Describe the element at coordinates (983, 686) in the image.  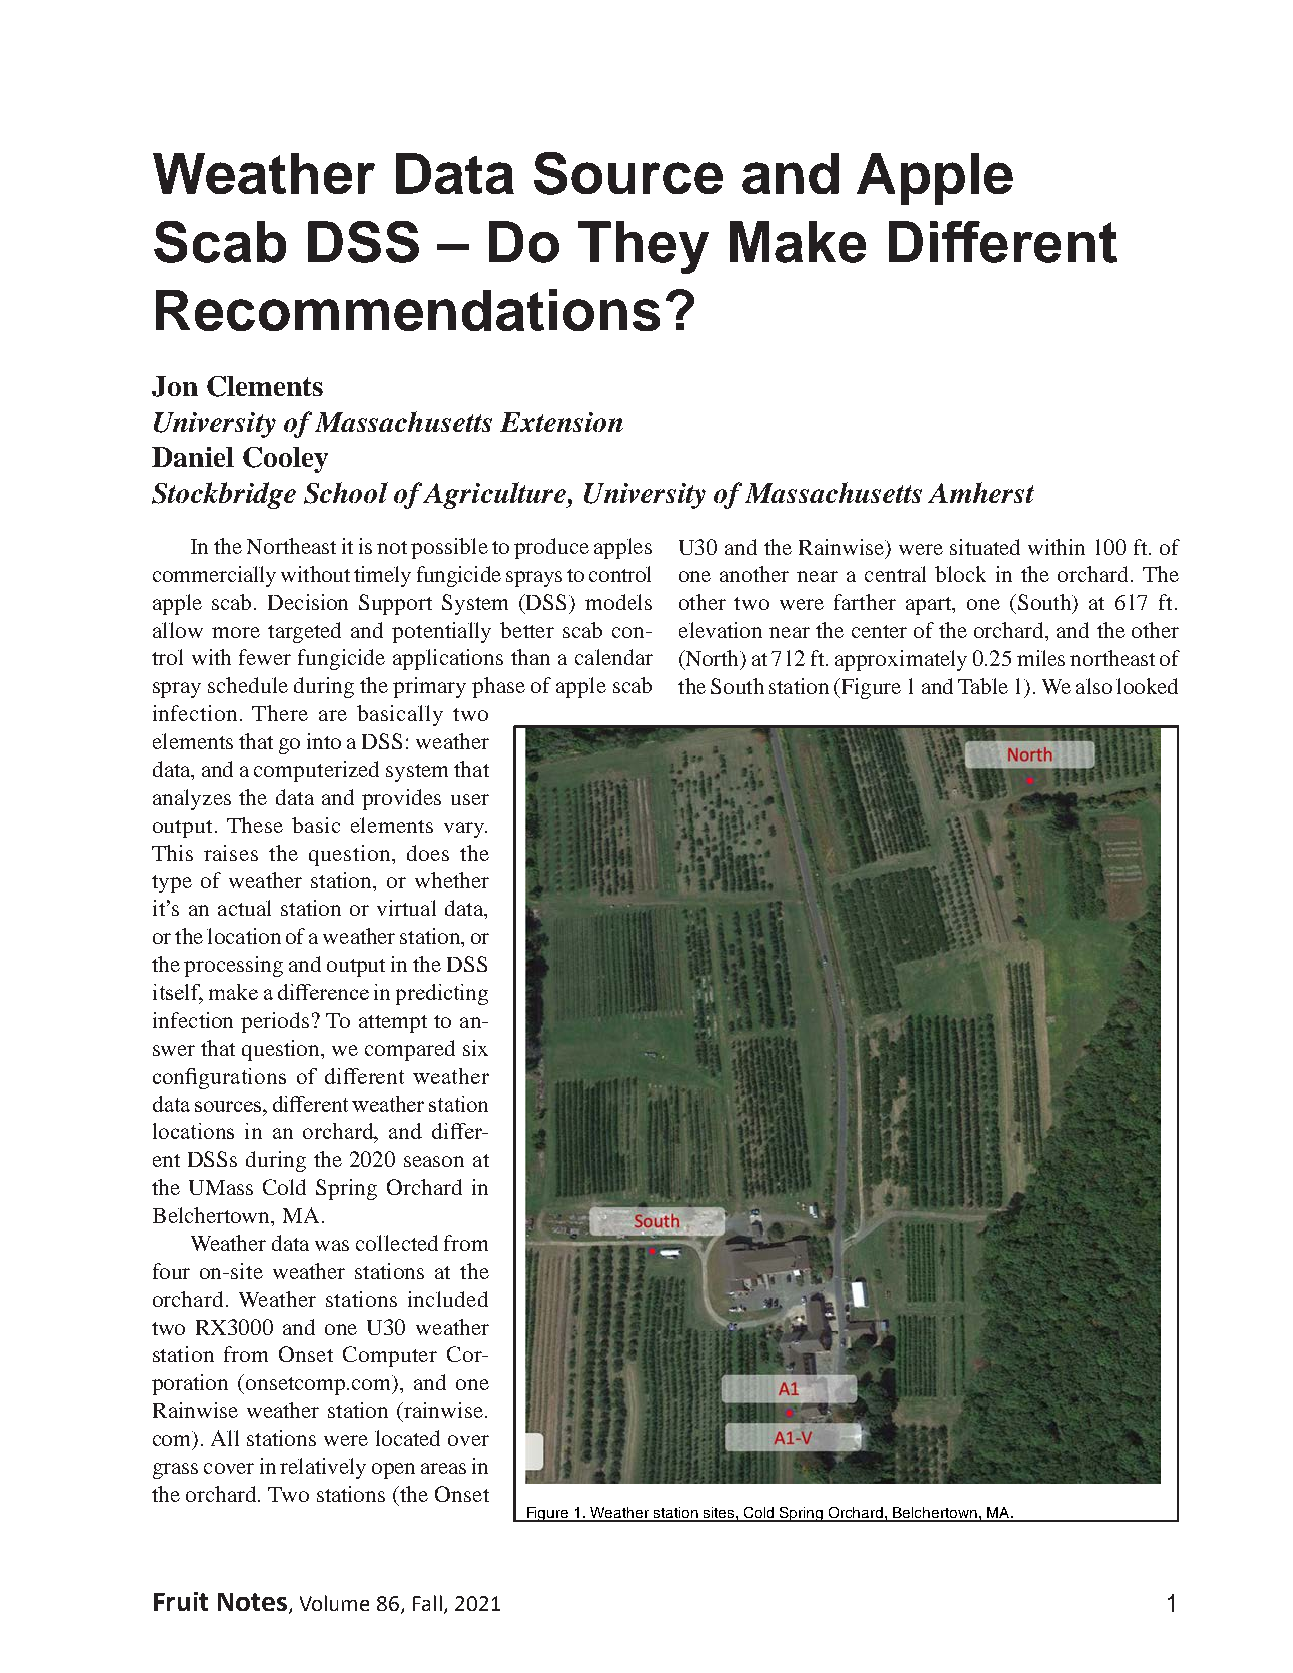
I see `Table` at that location.
